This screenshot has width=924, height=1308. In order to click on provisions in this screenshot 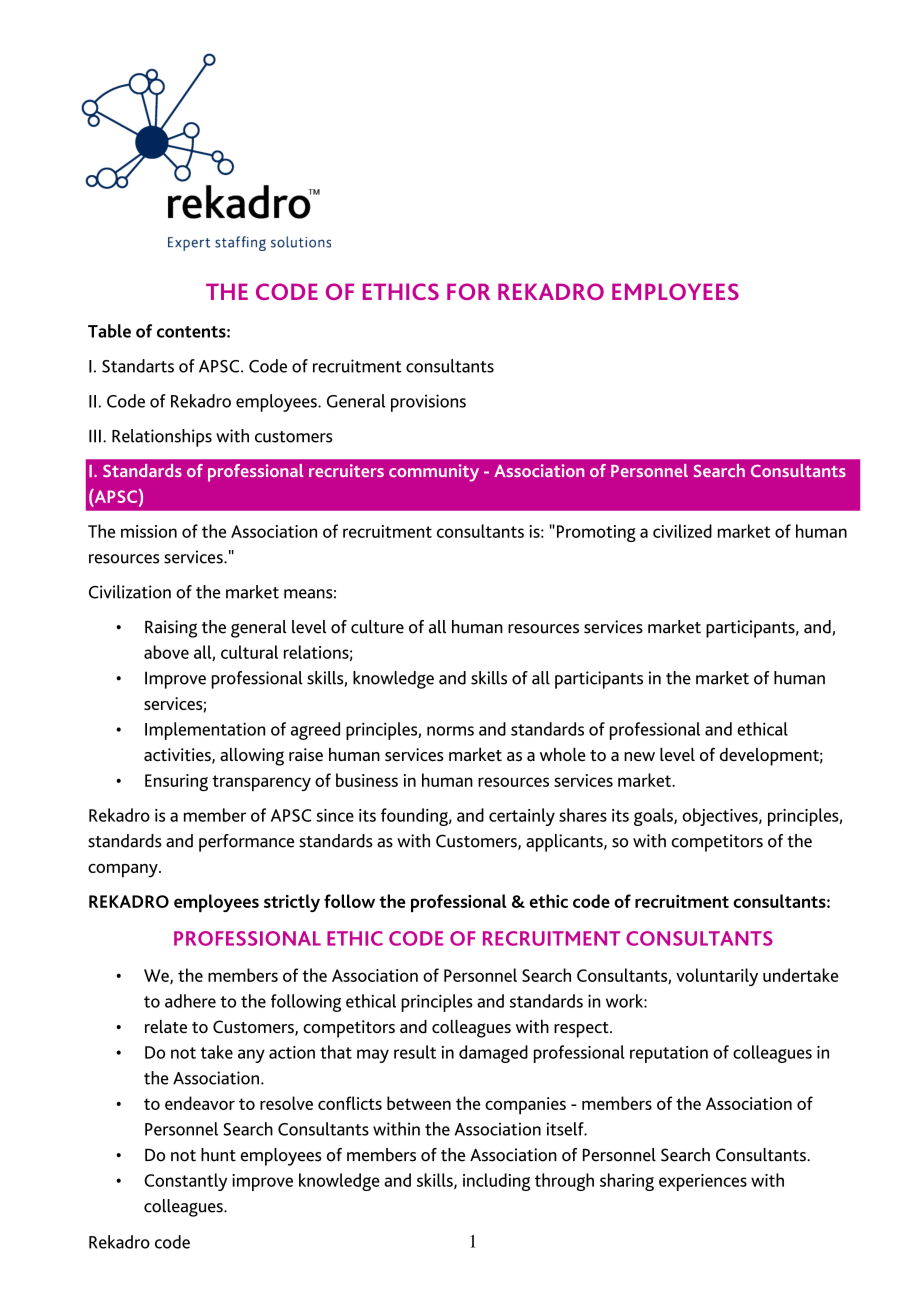, I will do `click(428, 403)`.
